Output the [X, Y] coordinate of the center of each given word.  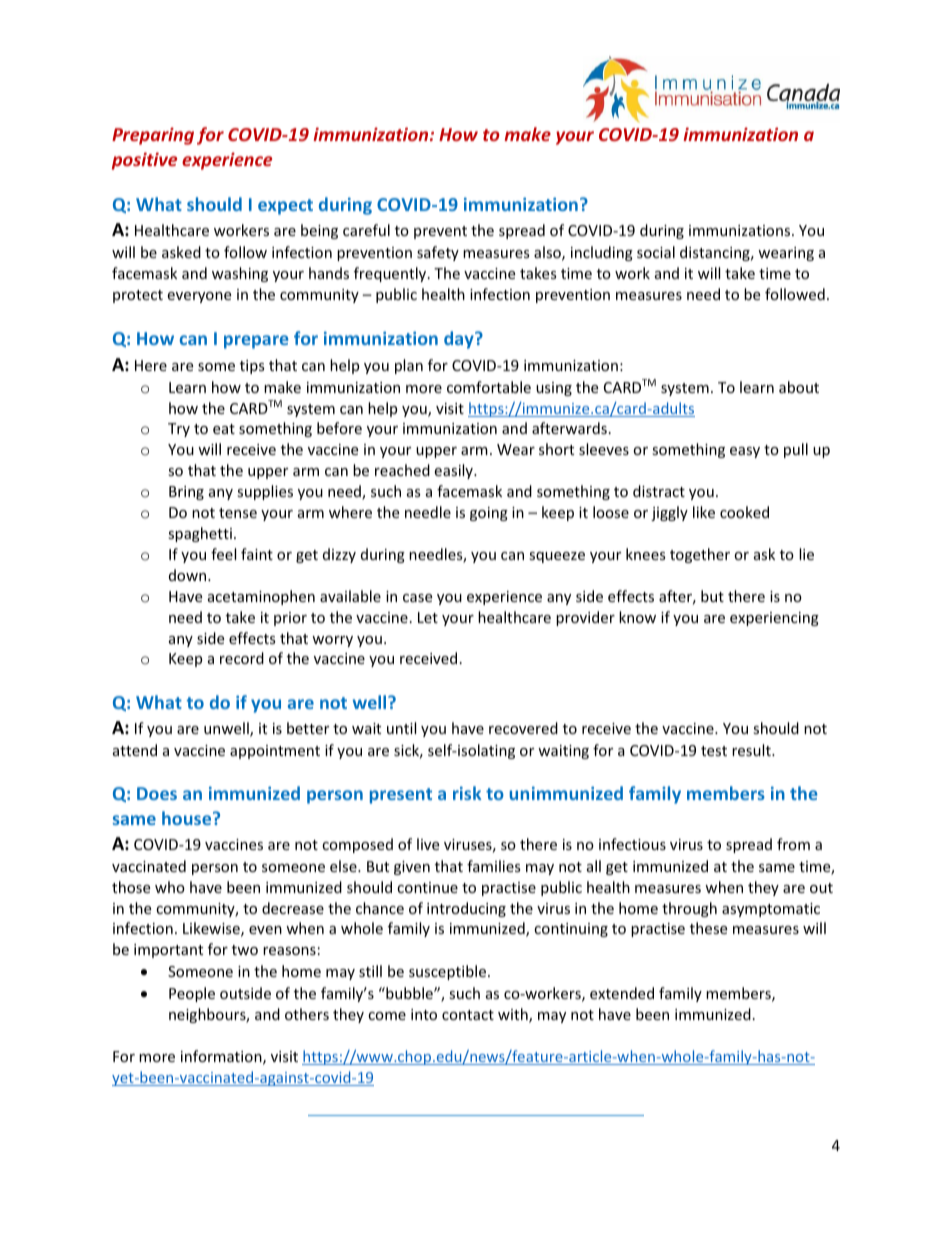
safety [438, 253]
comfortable [489, 387]
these [708, 928]
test [714, 751]
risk [467, 793]
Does [157, 793]
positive [144, 161]
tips [252, 367]
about [799, 387]
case [417, 598]
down [189, 575]
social [656, 252]
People [192, 994]
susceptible [449, 972]
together [700, 555]
